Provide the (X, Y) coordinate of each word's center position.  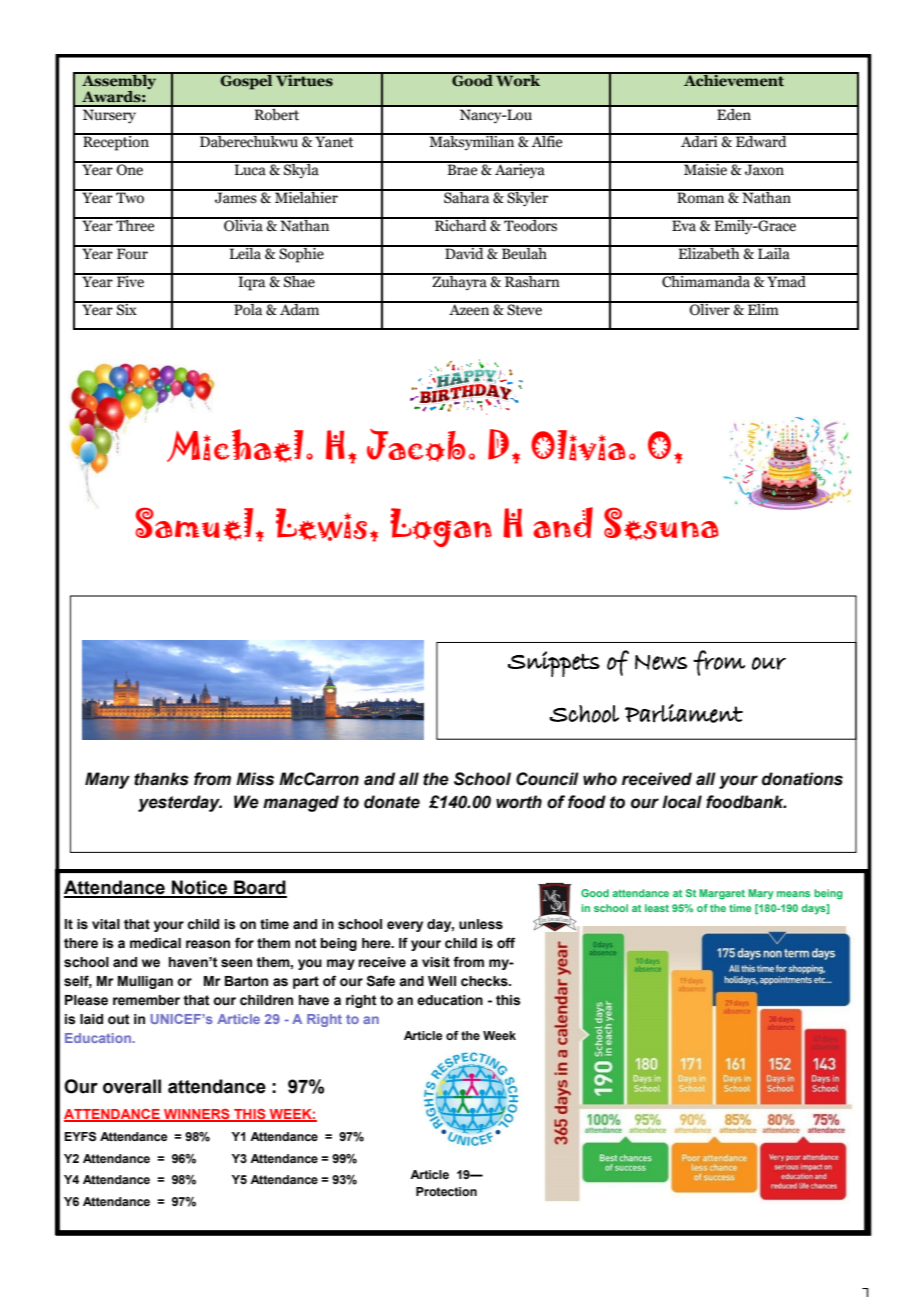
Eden (734, 113)
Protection (446, 1191)
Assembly (119, 82)
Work (518, 79)
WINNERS (197, 1115)
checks (485, 981)
